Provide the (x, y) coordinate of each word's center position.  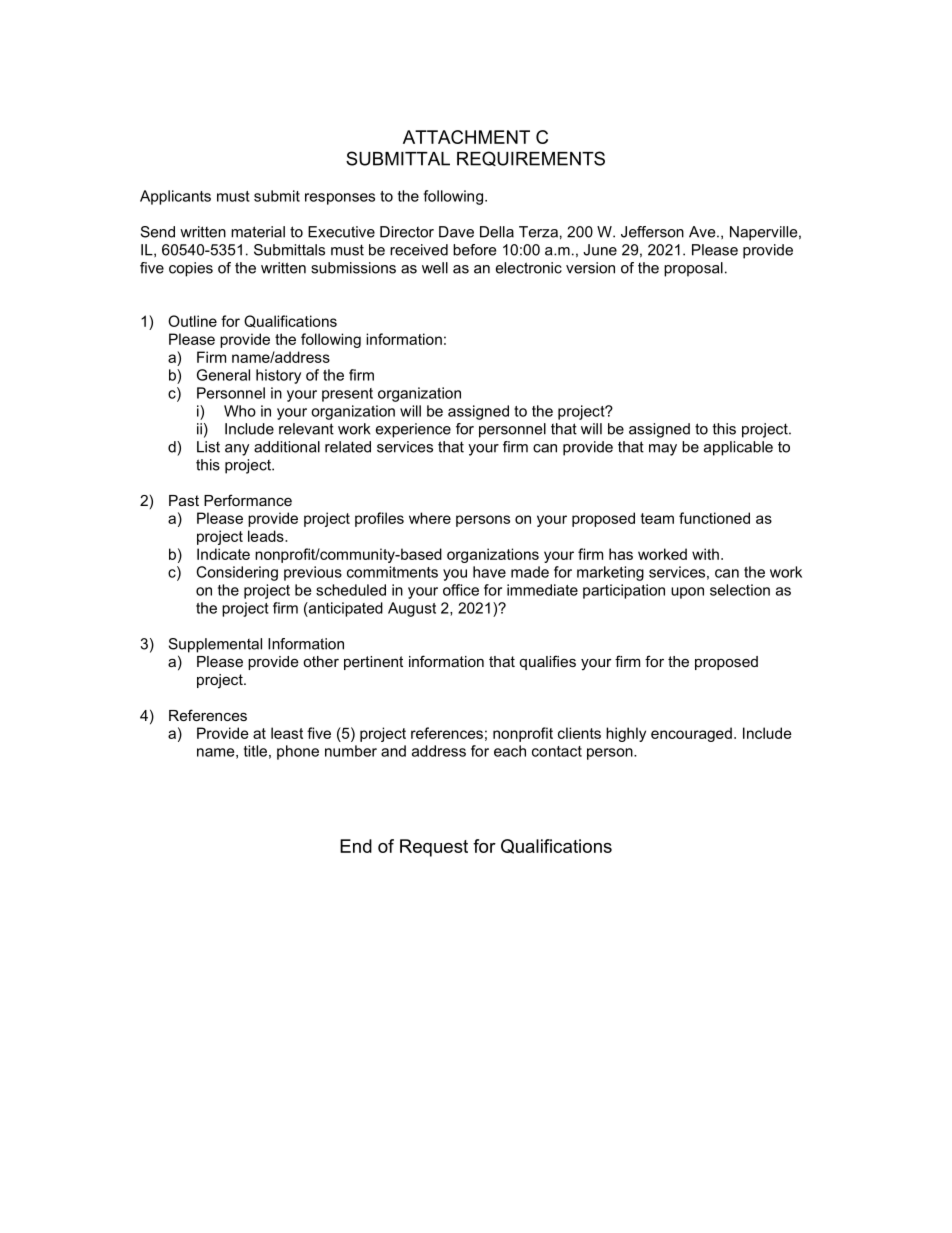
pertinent (373, 663)
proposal (693, 269)
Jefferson (652, 232)
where (430, 518)
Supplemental (215, 645)
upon (687, 593)
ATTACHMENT (466, 137)
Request (434, 848)
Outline (192, 321)
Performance (248, 500)
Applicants (175, 197)
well (435, 268)
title (255, 751)
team (657, 518)
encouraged (691, 734)
